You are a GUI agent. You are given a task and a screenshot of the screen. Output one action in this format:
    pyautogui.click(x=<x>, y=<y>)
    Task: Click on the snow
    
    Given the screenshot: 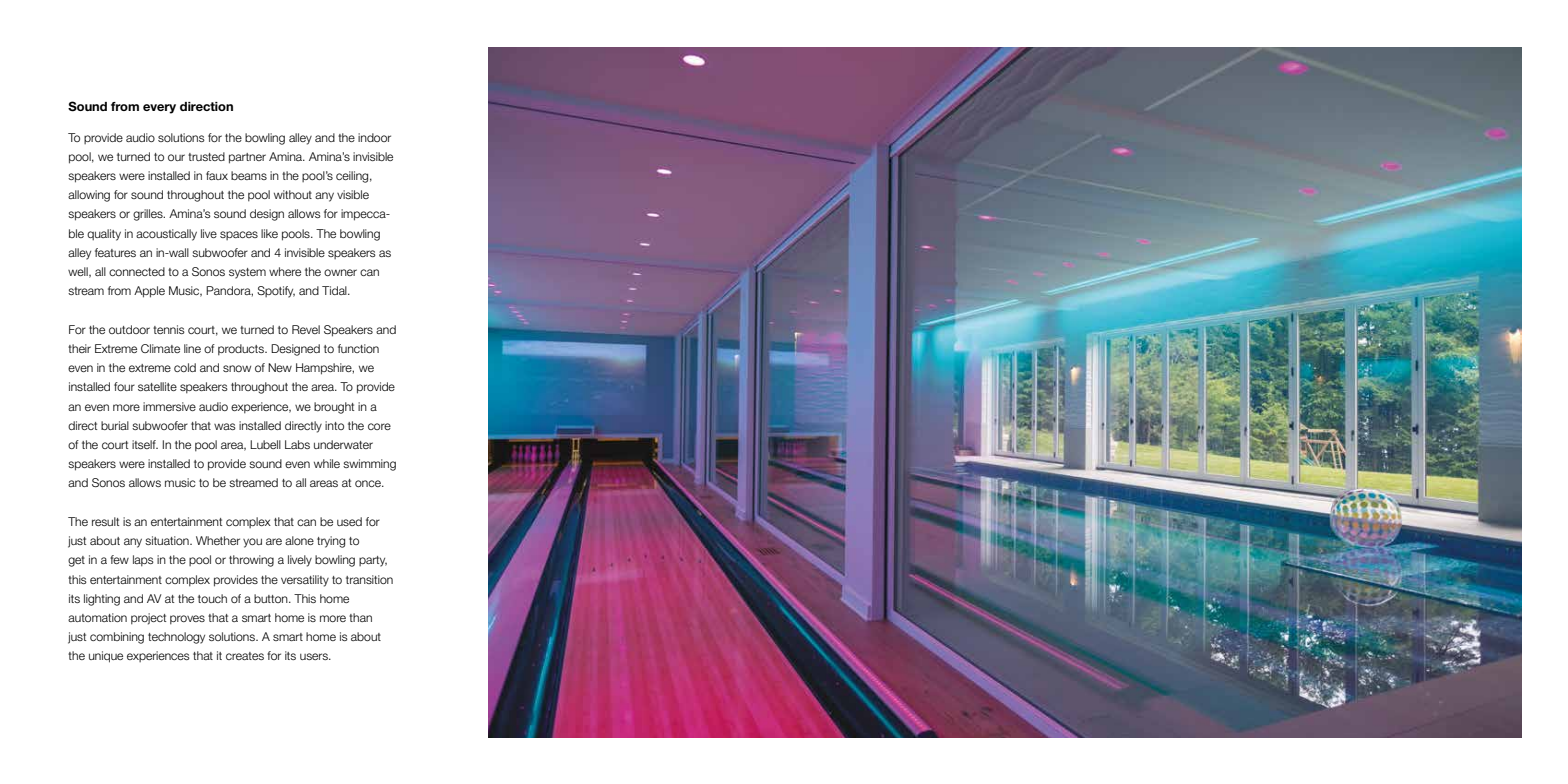 What is the action you would take?
    pyautogui.click(x=237, y=368)
